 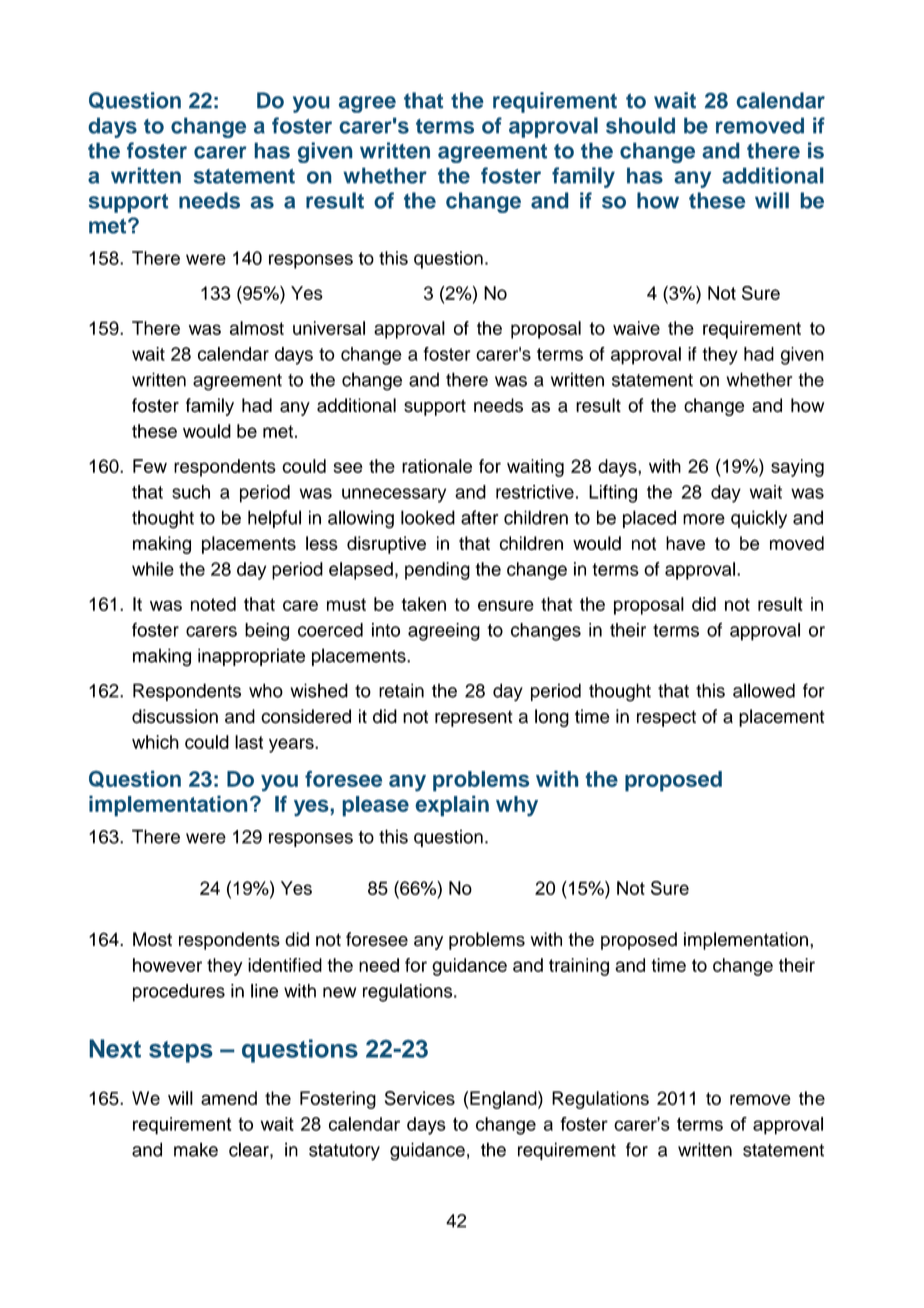 I want to click on Services, so click(x=420, y=1098).
